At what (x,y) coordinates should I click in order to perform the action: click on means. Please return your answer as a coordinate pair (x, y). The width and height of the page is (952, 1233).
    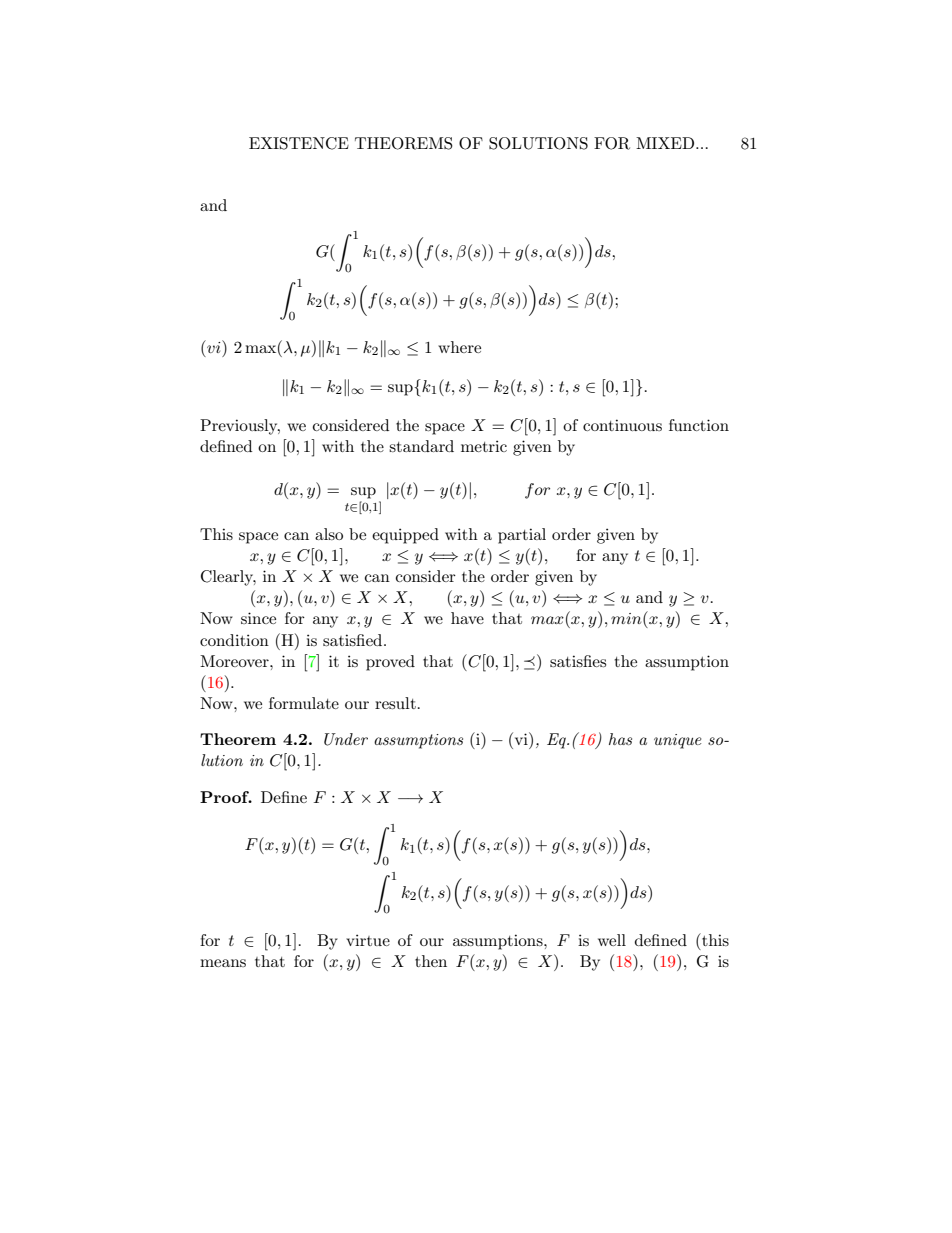
    Looking at the image, I should click on (223, 963).
